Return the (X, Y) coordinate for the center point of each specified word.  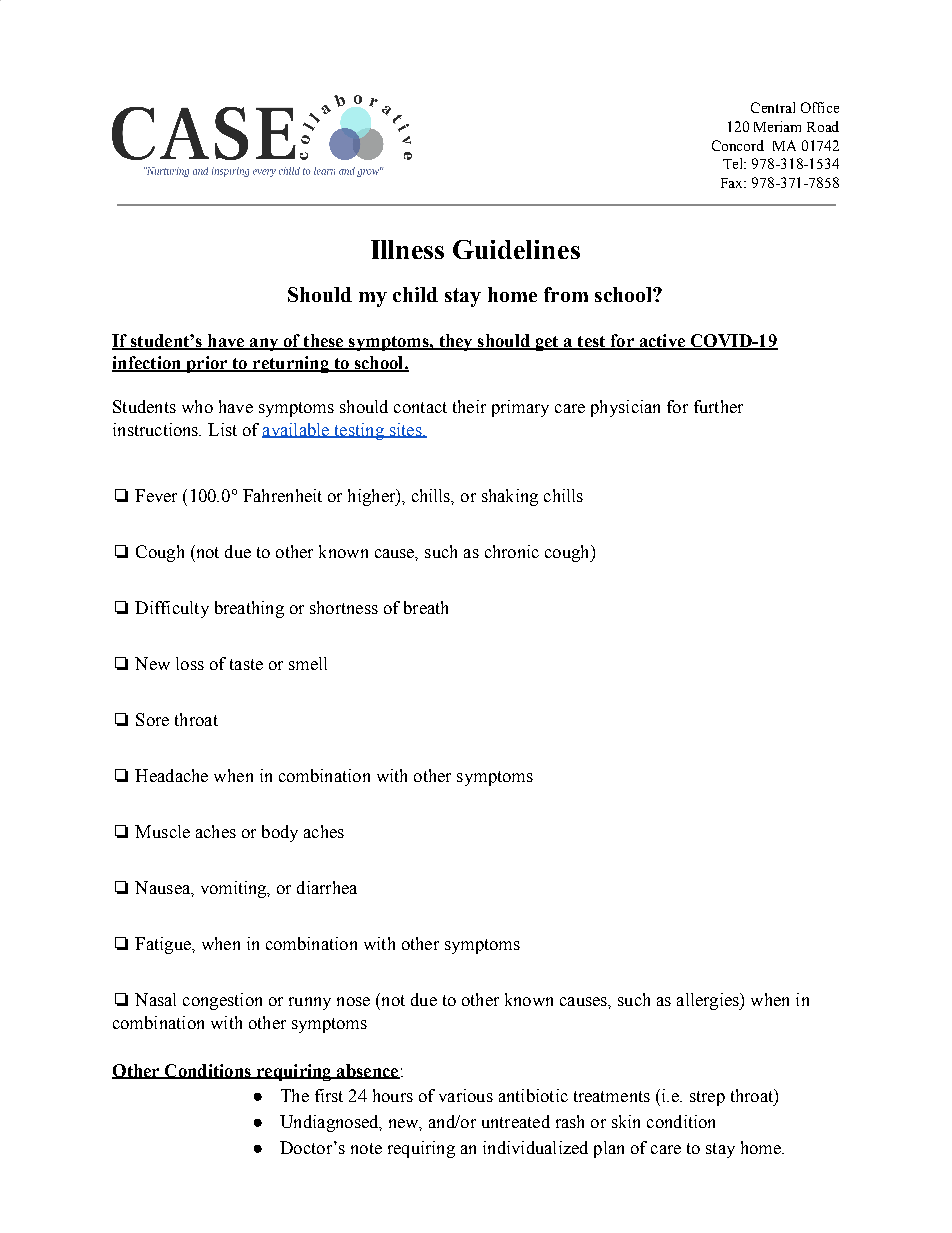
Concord (738, 145)
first (329, 1095)
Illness (407, 249)
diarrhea (327, 887)
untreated (516, 1121)
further (718, 406)
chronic (512, 551)
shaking (510, 497)
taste (246, 664)
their (469, 406)
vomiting (235, 889)
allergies (709, 1001)
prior (207, 364)
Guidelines (516, 249)
